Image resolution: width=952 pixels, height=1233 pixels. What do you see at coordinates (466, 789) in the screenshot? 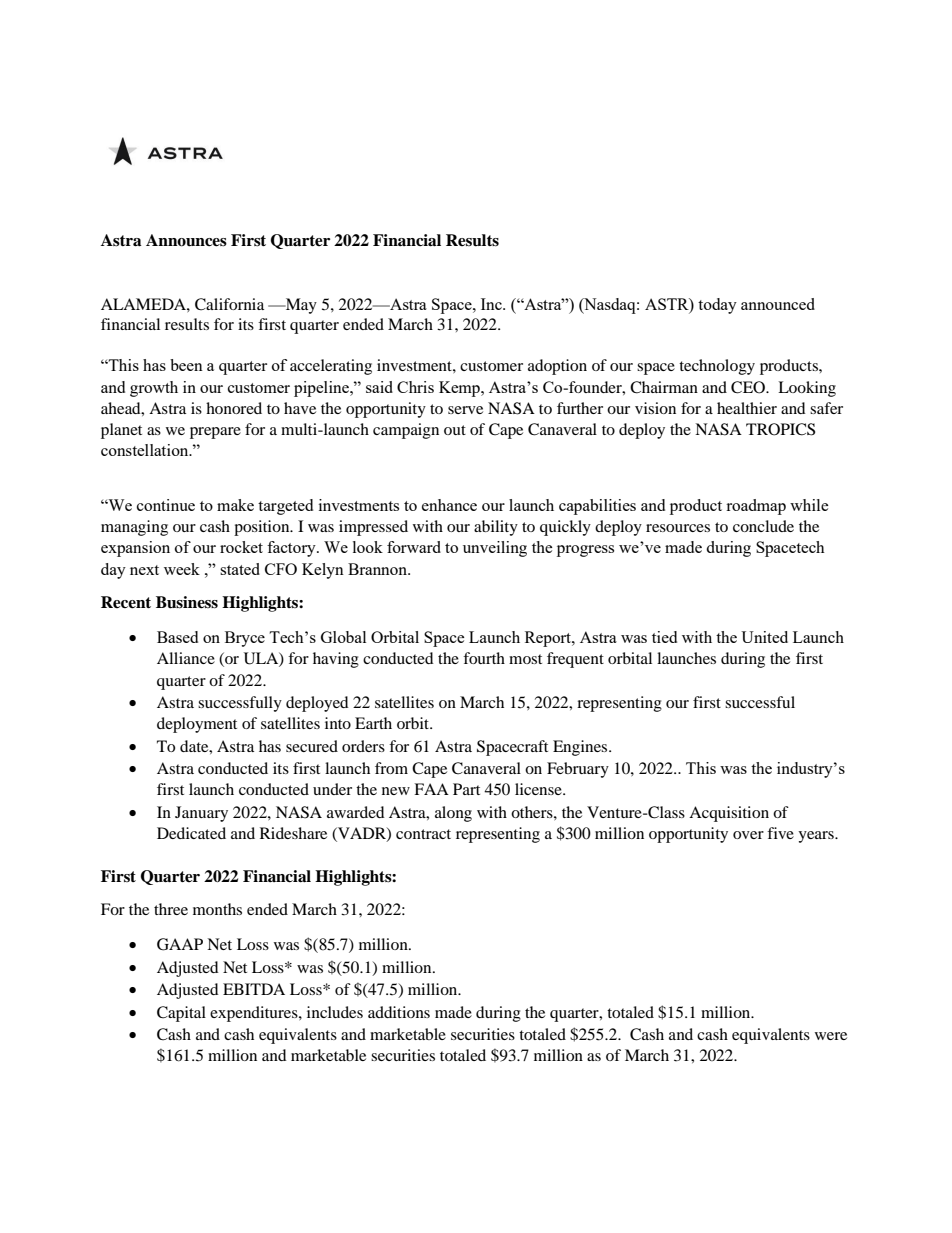
I see `Part` at bounding box center [466, 789].
